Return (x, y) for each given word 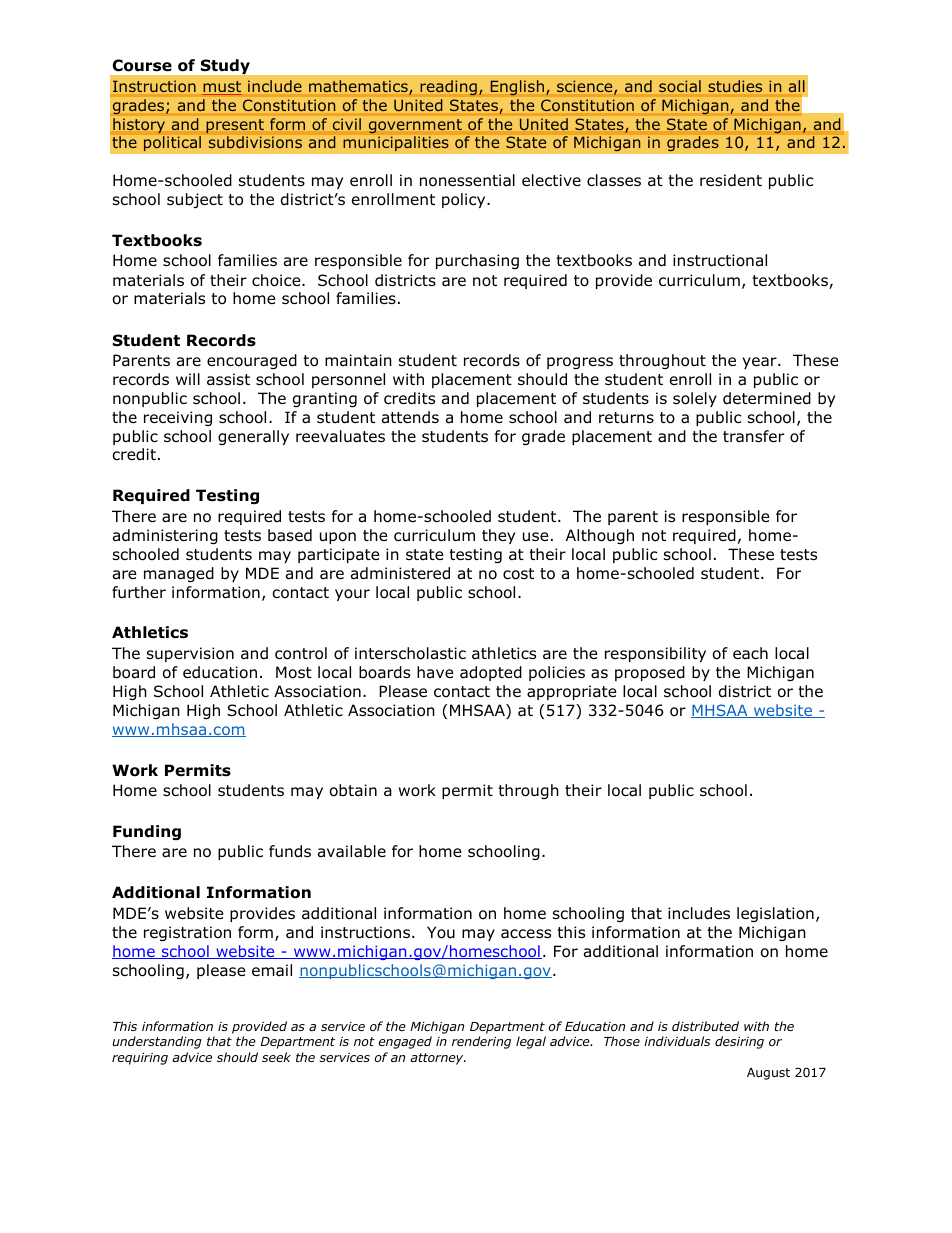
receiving (178, 418)
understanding (157, 1042)
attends (410, 417)
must (222, 88)
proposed (650, 673)
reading (448, 88)
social (680, 86)
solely (695, 399)
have (435, 672)
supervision (190, 654)
